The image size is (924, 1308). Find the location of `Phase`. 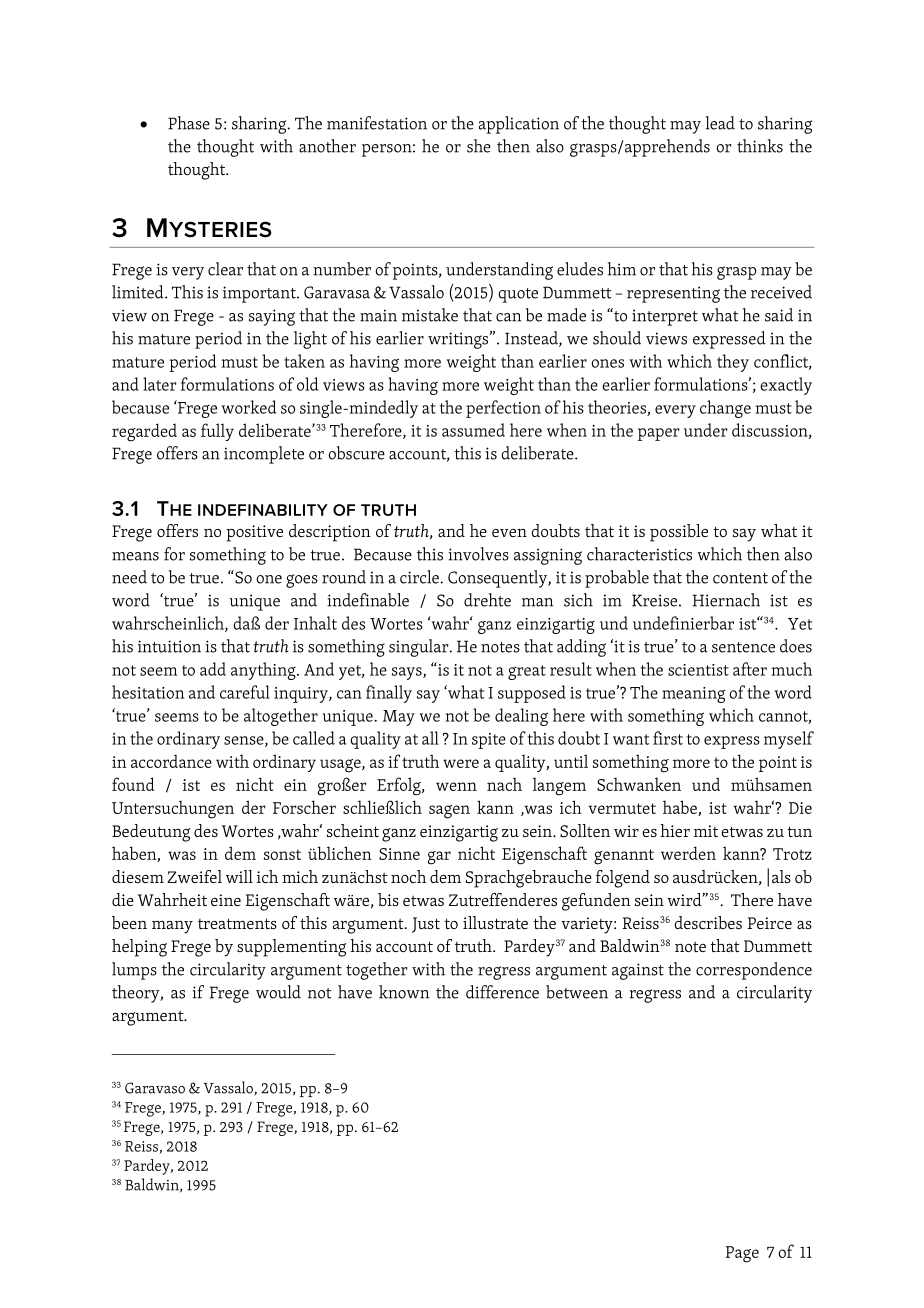

Phase is located at coordinates (189, 123).
